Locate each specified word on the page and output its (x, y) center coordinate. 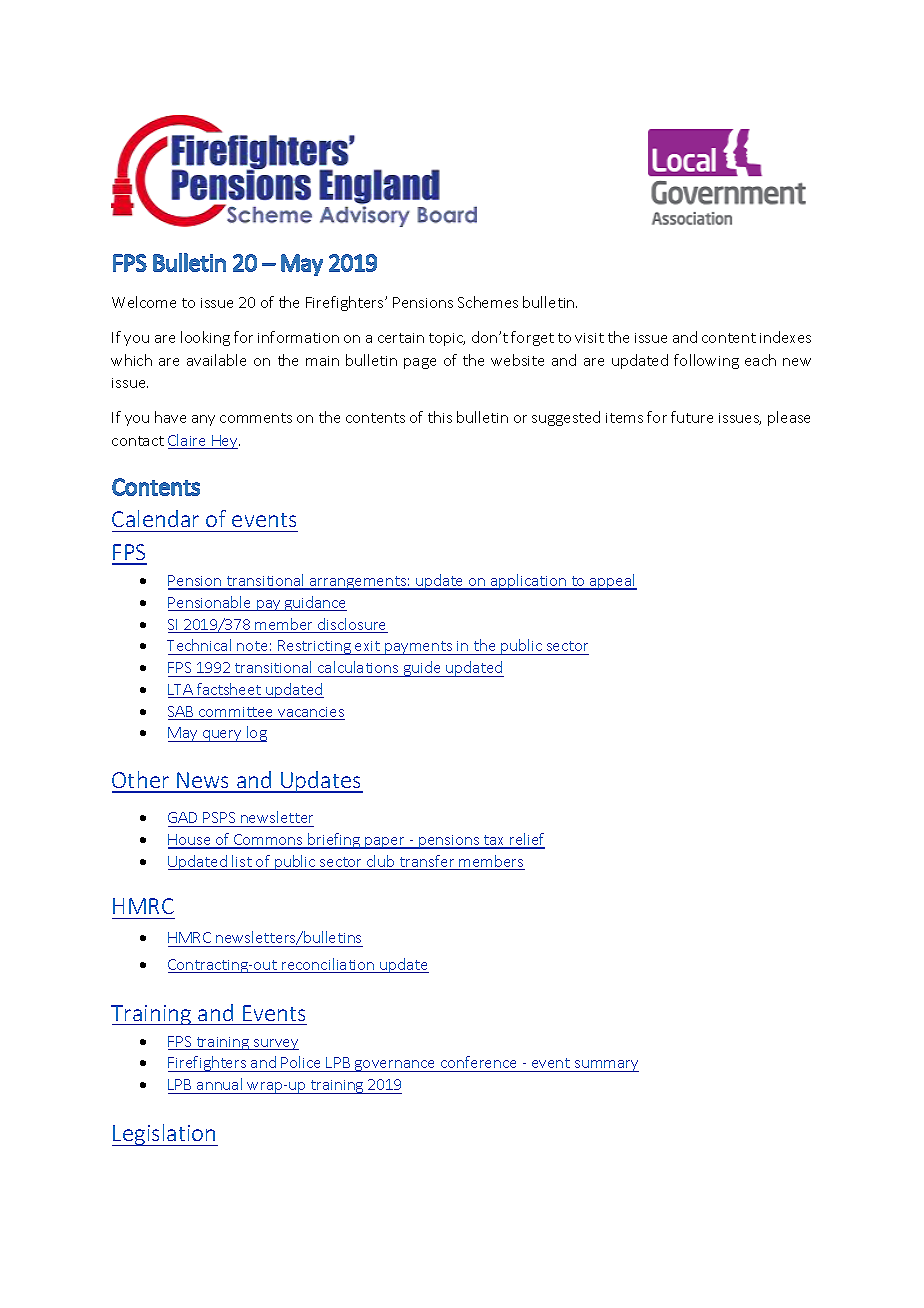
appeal (612, 582)
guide (422, 669)
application (528, 582)
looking (205, 338)
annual (219, 1084)
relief (526, 840)
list (242, 862)
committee (236, 713)
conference (479, 1064)
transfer (427, 862)
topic (447, 339)
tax (494, 841)
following (706, 361)
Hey (225, 442)
